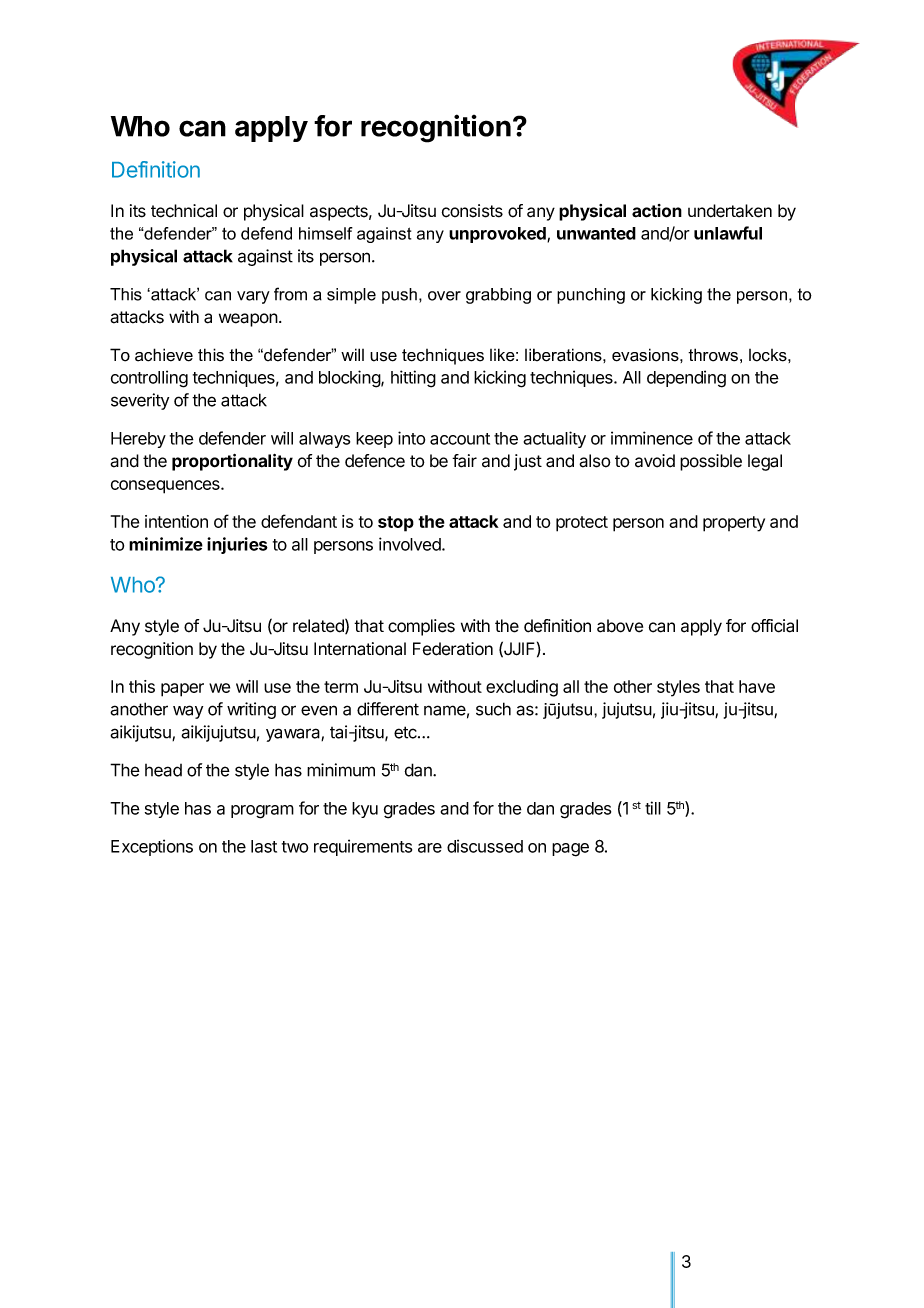 The height and width of the screenshot is (1308, 924). I want to click on till, so click(653, 808).
